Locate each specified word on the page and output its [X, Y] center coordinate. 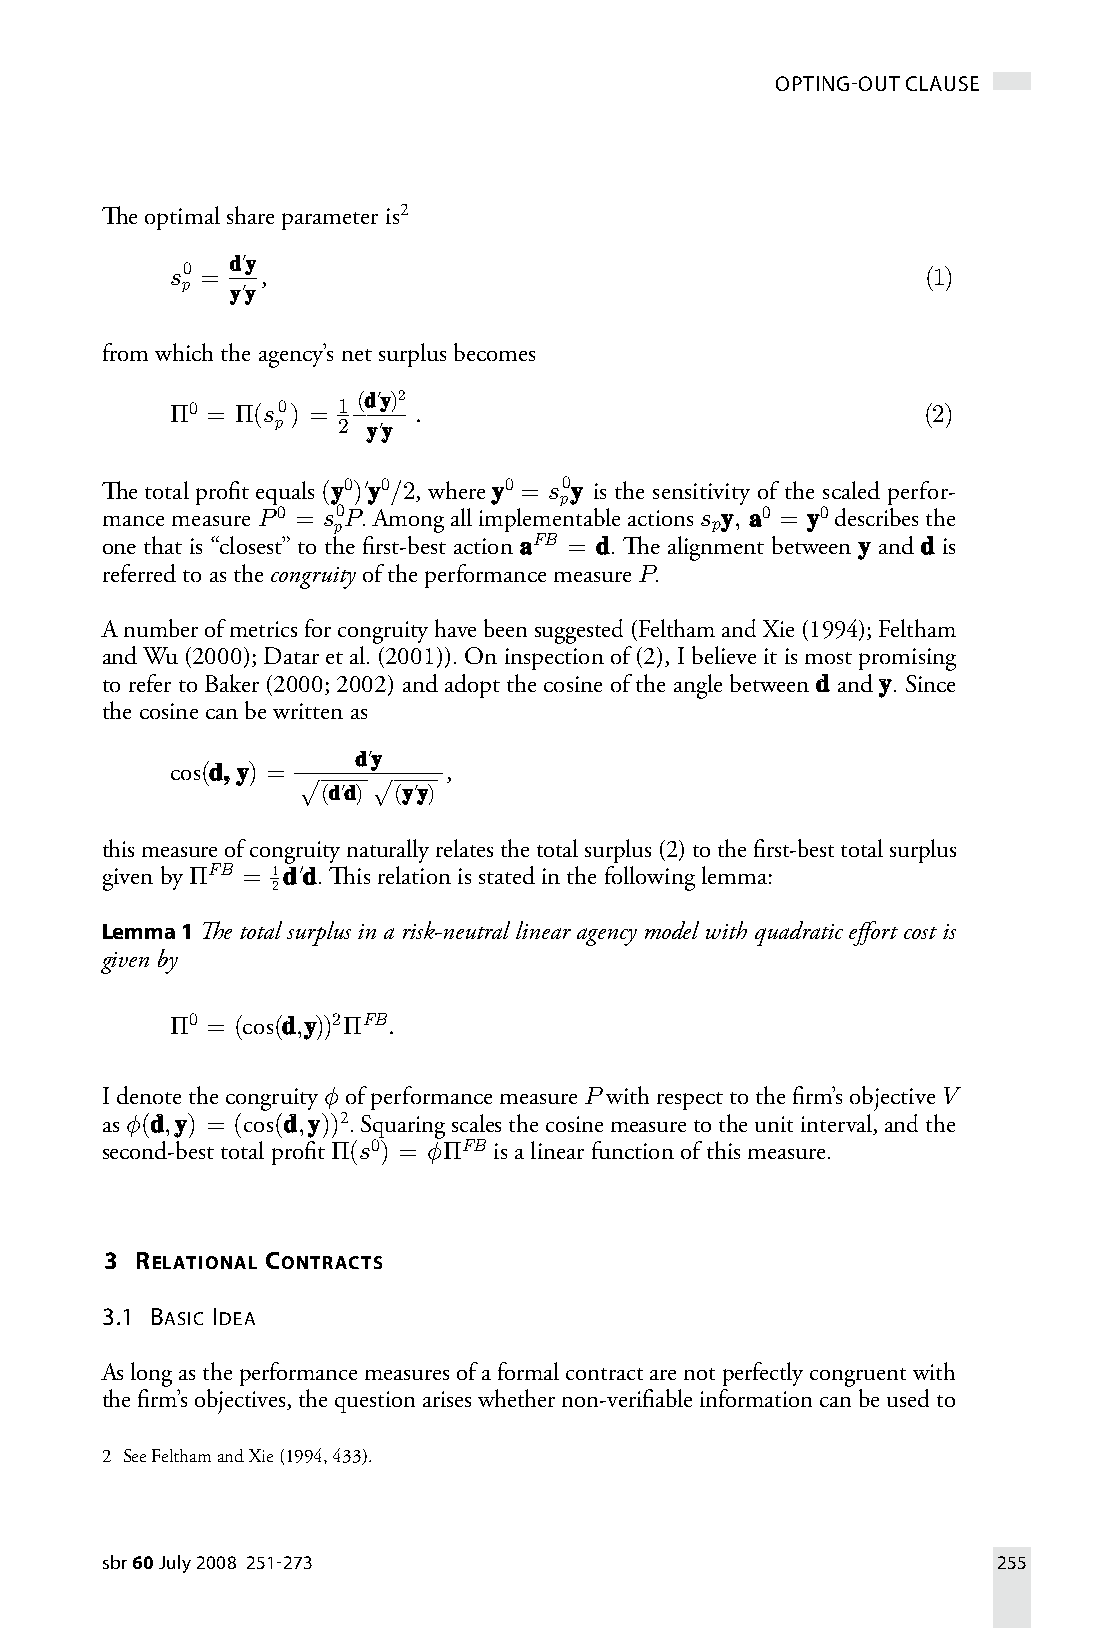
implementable [549, 521]
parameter [330, 221]
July [175, 1564]
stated [507, 875]
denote [149, 1095]
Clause [942, 83]
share [250, 215]
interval [837, 1124]
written [308, 711]
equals [285, 494]
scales [476, 1123]
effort [873, 933]
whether [516, 1398]
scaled [851, 490]
